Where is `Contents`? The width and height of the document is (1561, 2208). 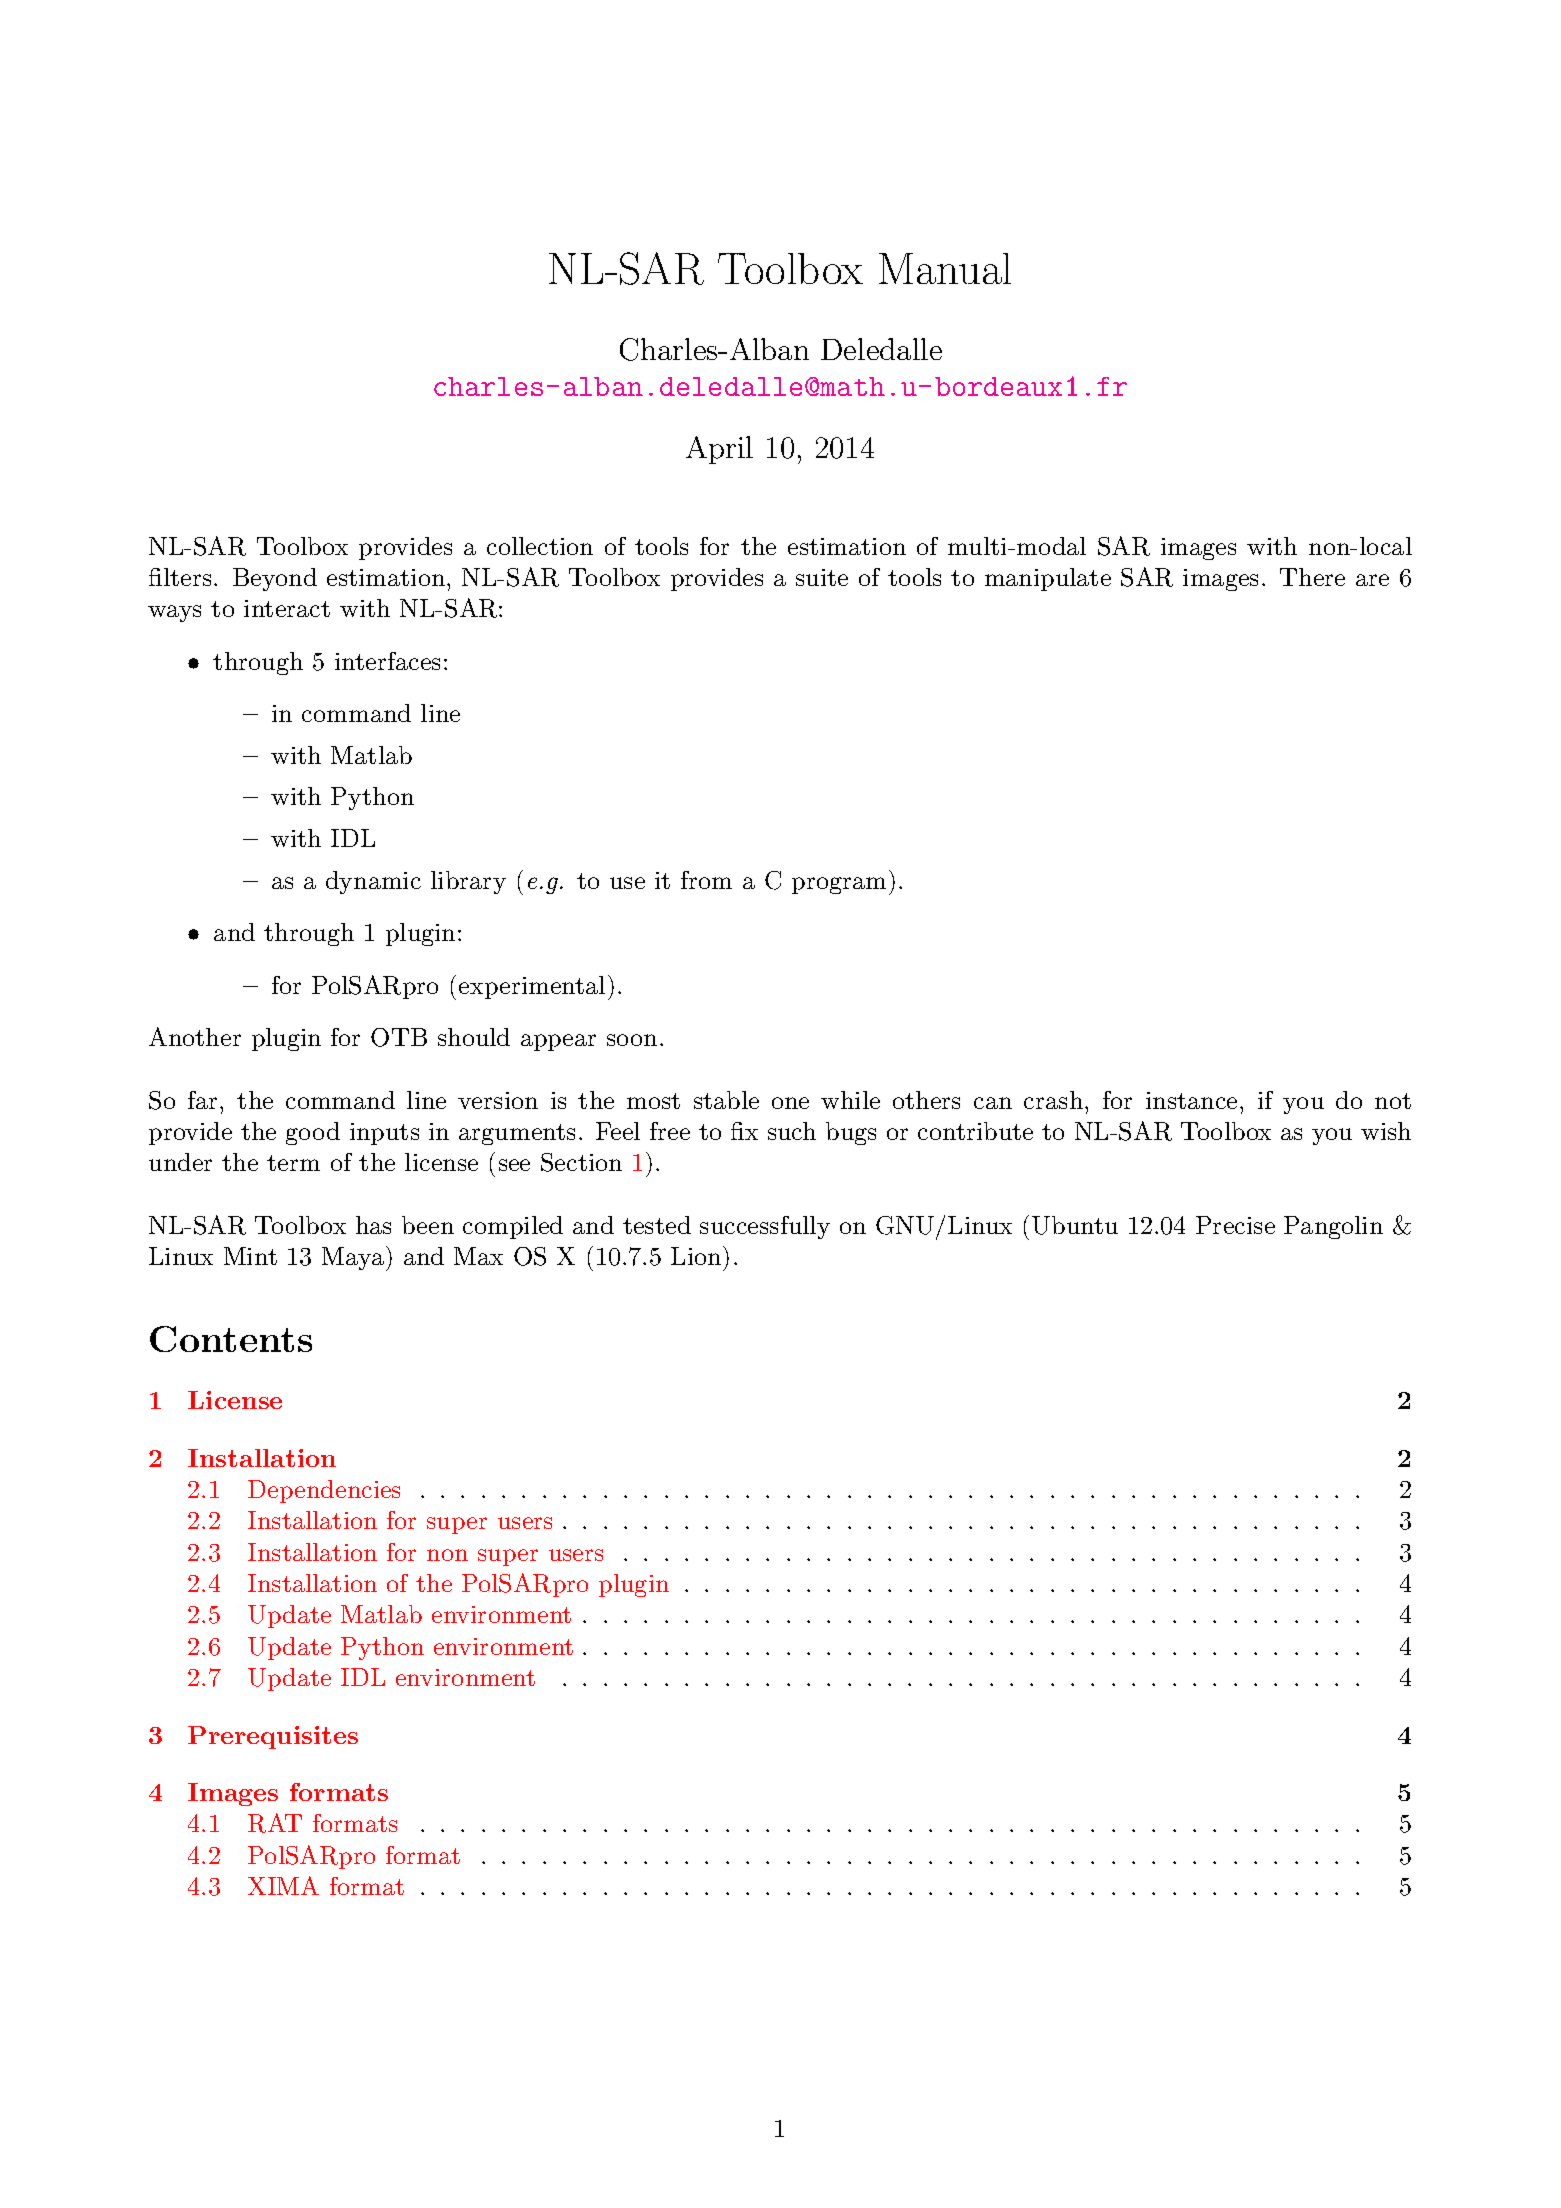 Contents is located at coordinates (231, 1339).
